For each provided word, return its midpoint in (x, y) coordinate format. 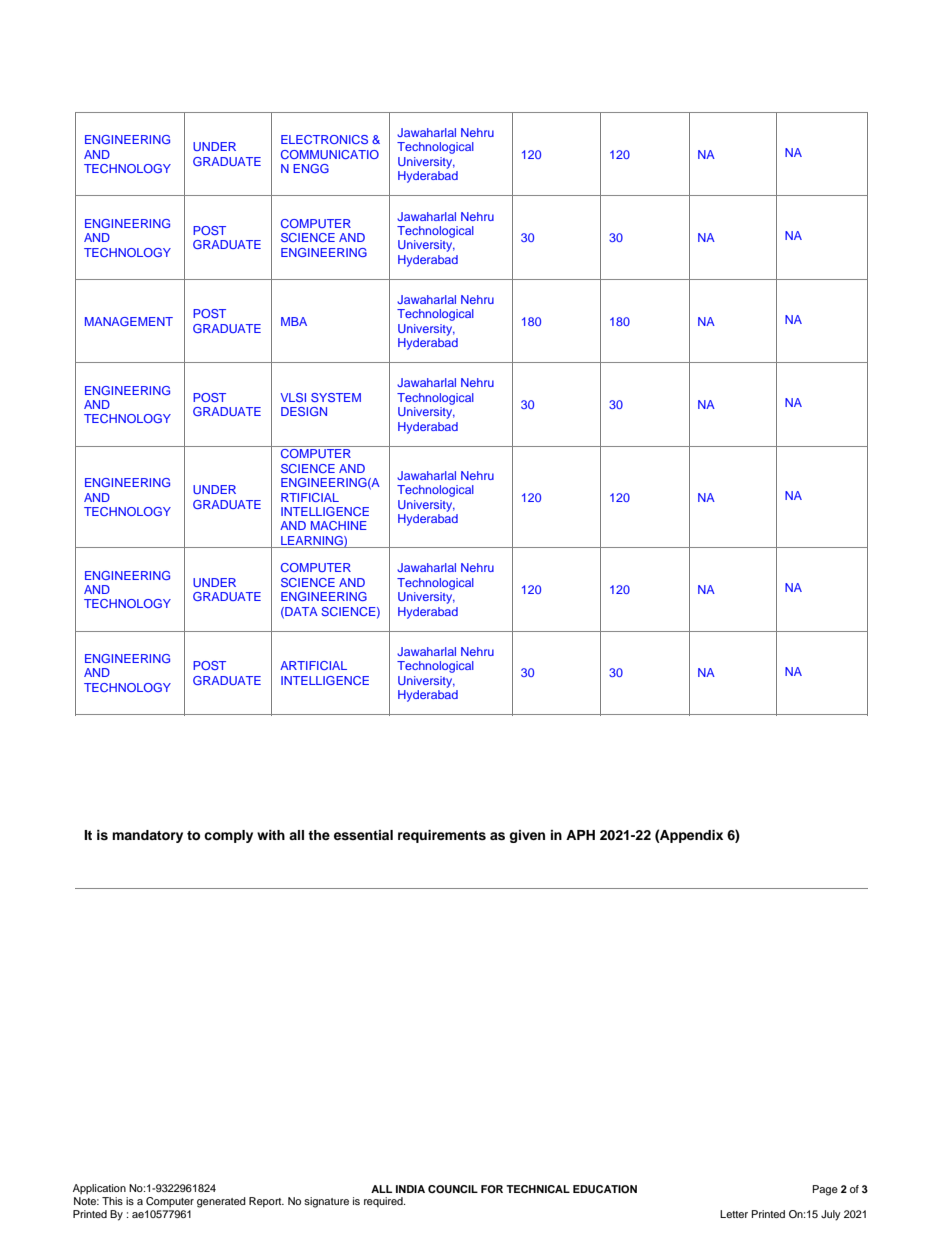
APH (580, 835)
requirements (442, 836)
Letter (734, 1214)
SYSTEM (336, 397)
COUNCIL (453, 1189)
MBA (294, 321)
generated (221, 1202)
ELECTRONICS (324, 139)
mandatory (147, 836)
